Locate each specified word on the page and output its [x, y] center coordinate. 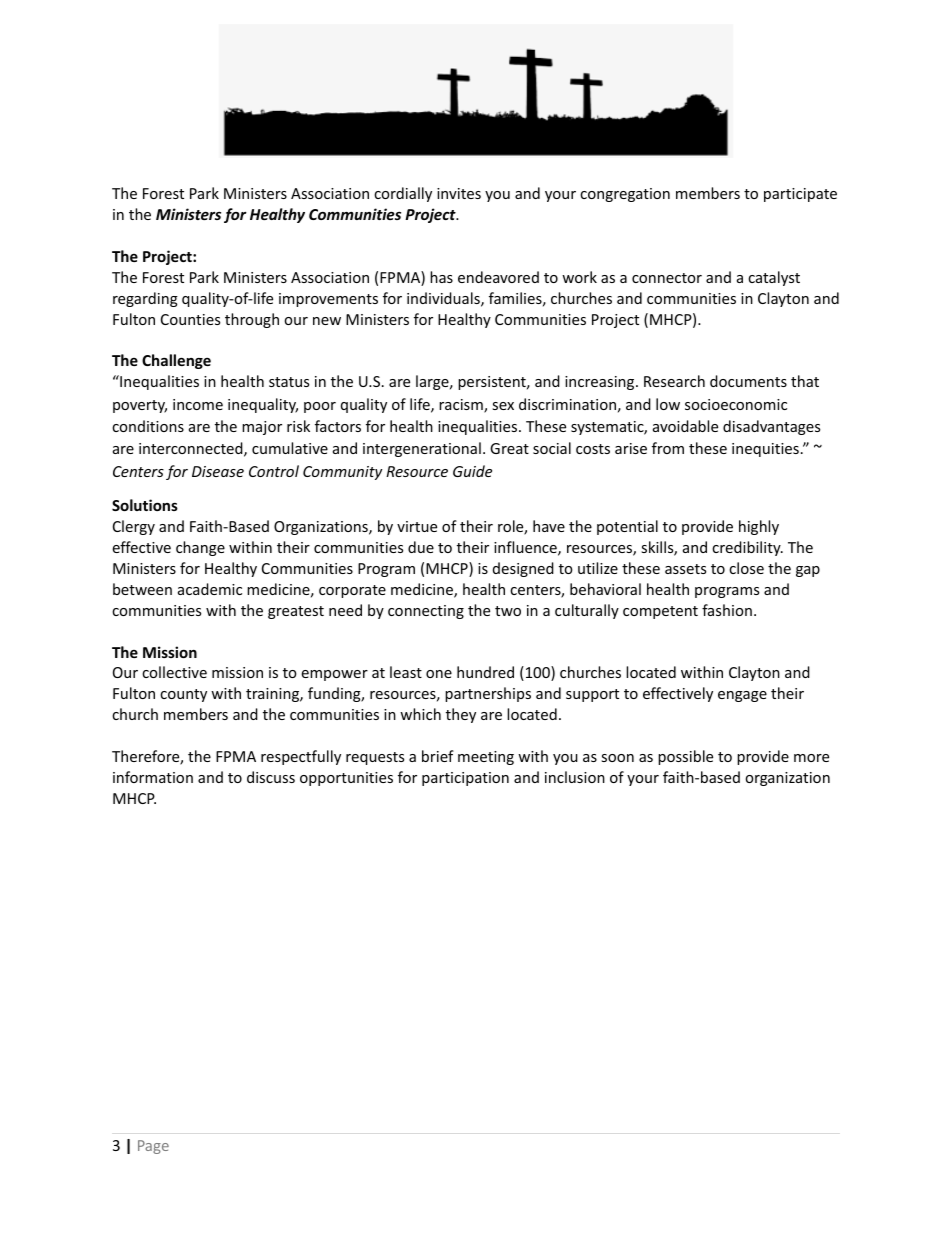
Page [153, 1147]
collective [174, 672]
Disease [218, 471]
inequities [765, 450]
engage [742, 696]
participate [800, 195]
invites [459, 193]
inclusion [575, 777]
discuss [271, 777]
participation [465, 779]
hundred [485, 672]
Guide [472, 471]
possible [685, 757]
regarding [145, 299]
